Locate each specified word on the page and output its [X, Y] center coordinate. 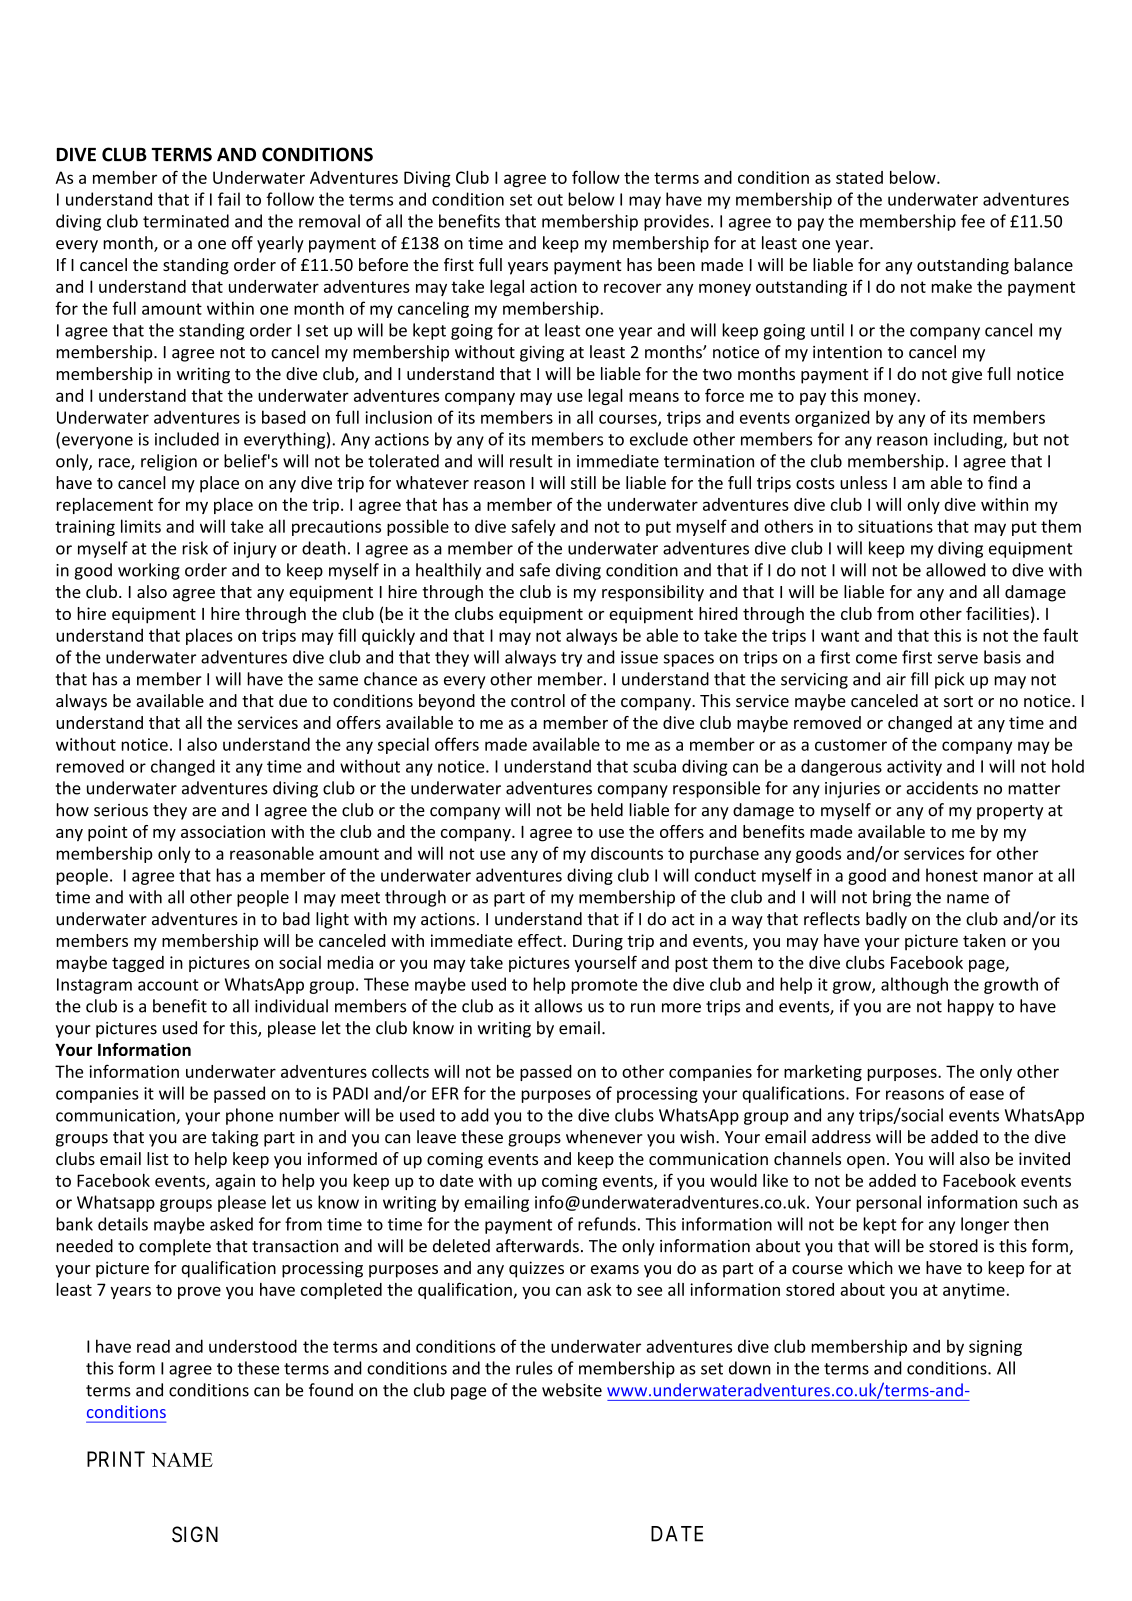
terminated [186, 221]
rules [534, 1368]
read [153, 1346]
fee [973, 221]
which [870, 1267]
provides [676, 222]
